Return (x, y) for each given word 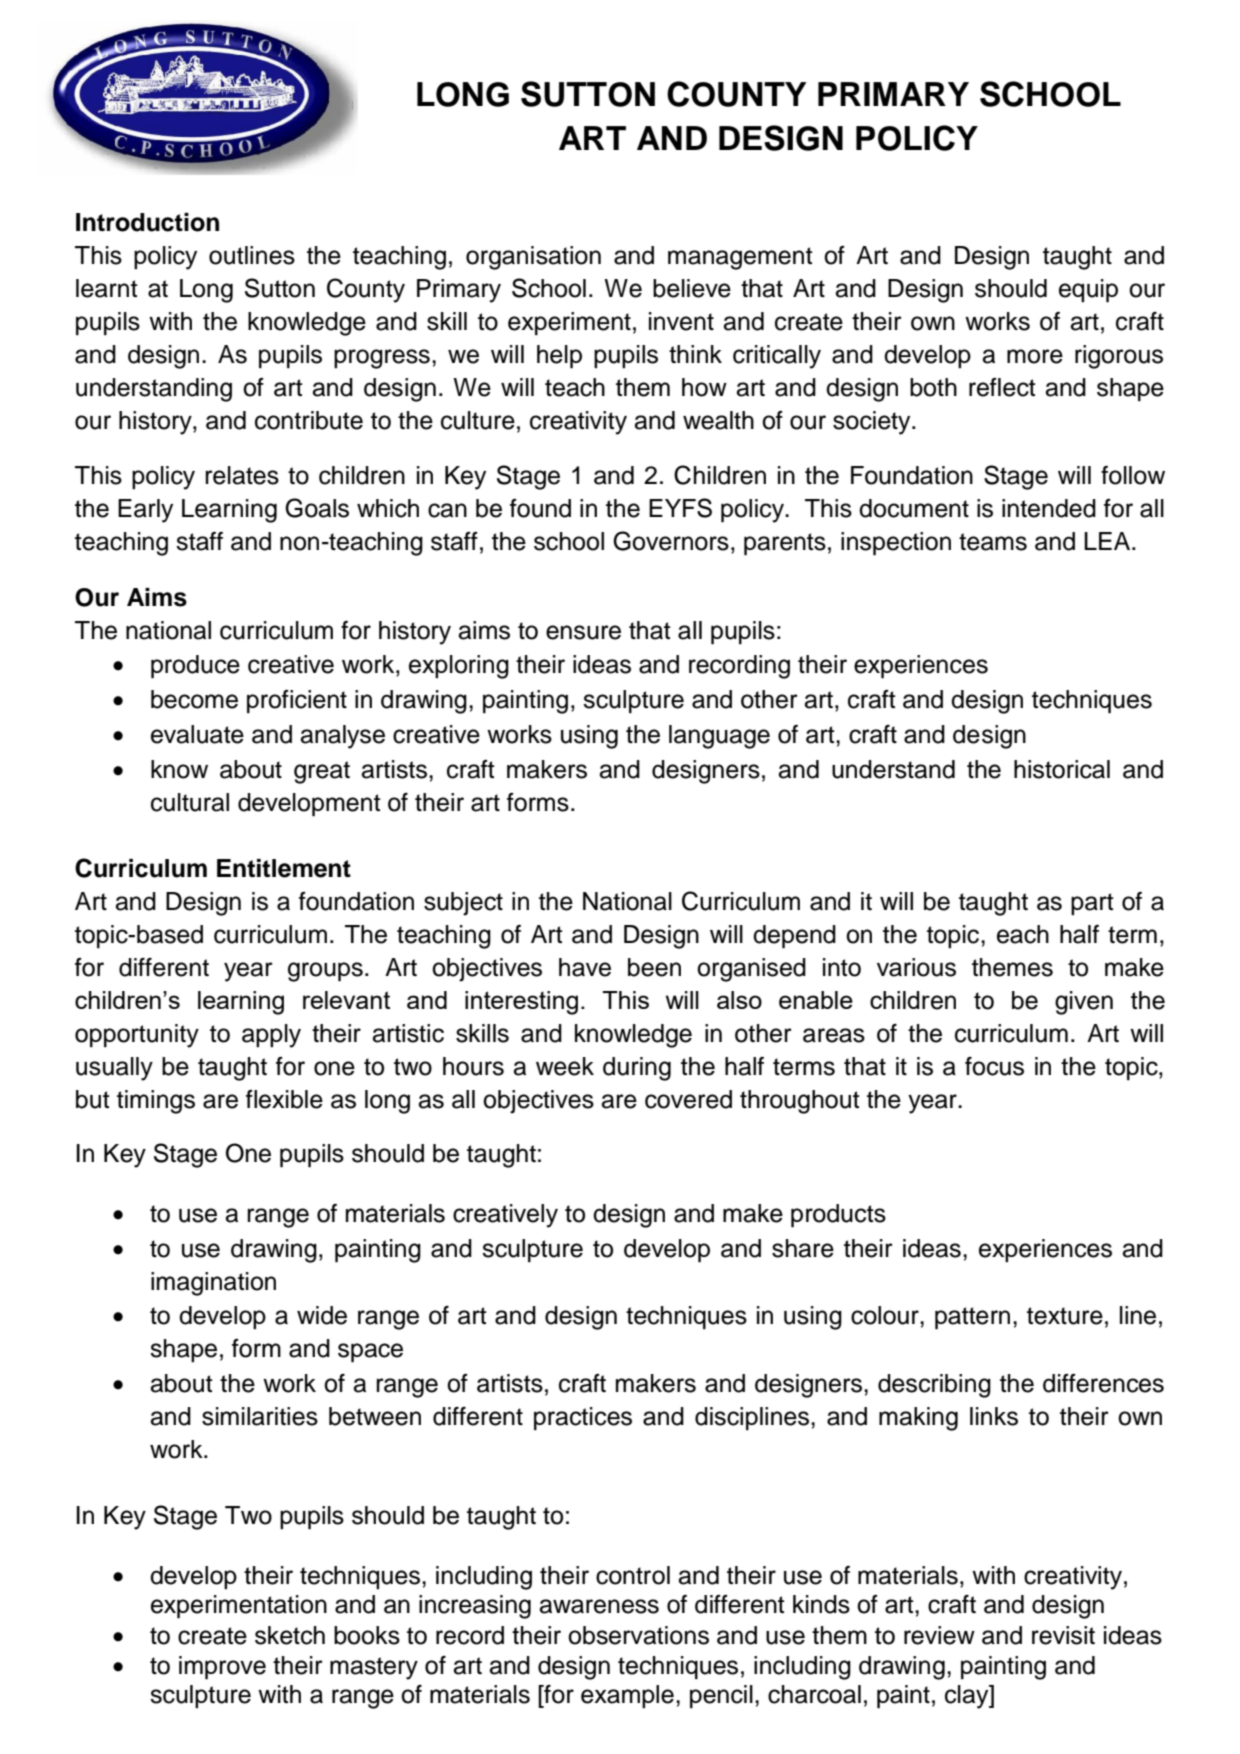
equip (1088, 291)
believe (692, 288)
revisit (1063, 1635)
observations (638, 1635)
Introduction (147, 222)
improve (222, 1668)
